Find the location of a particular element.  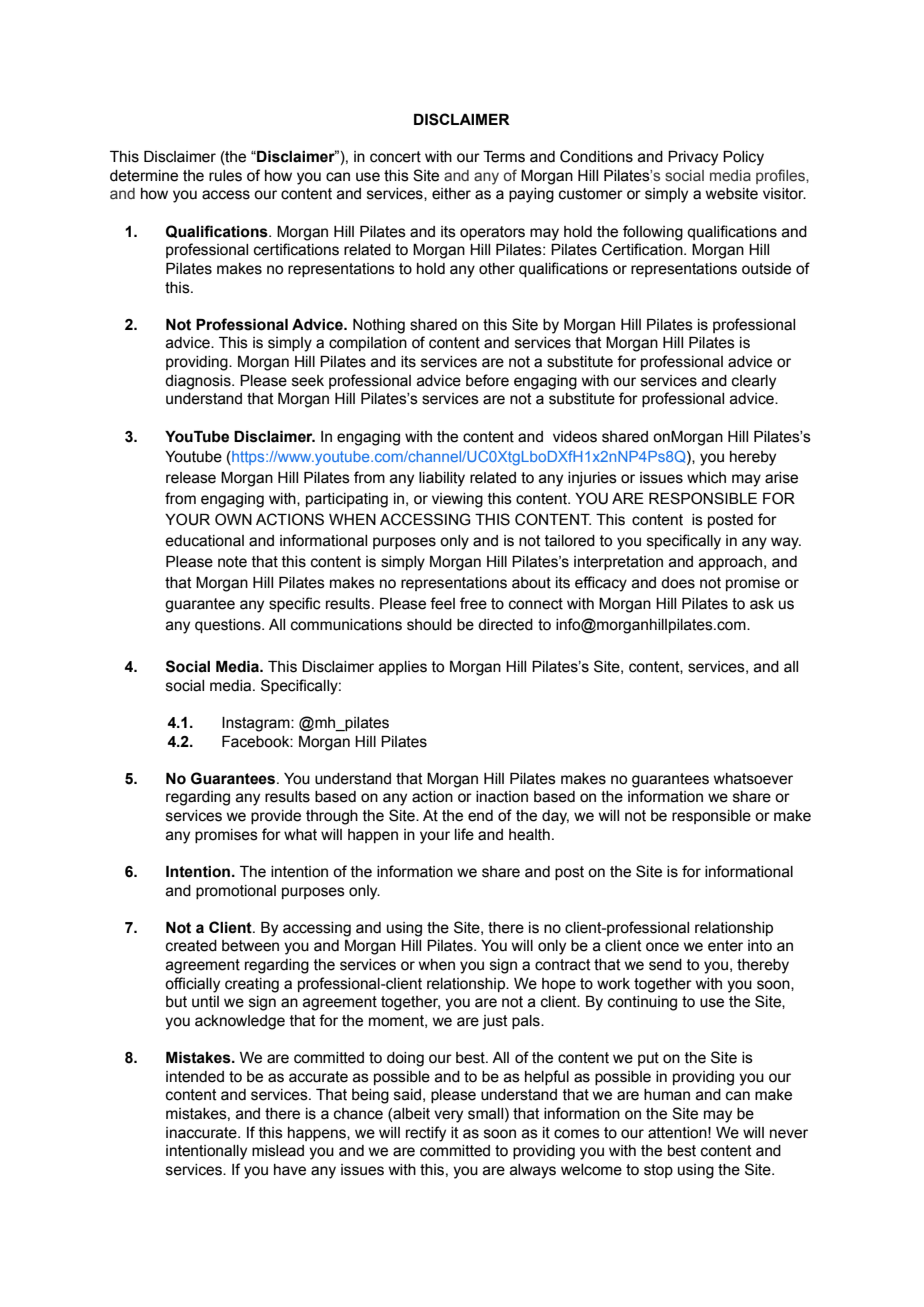

promotional is located at coordinates (236, 892).
